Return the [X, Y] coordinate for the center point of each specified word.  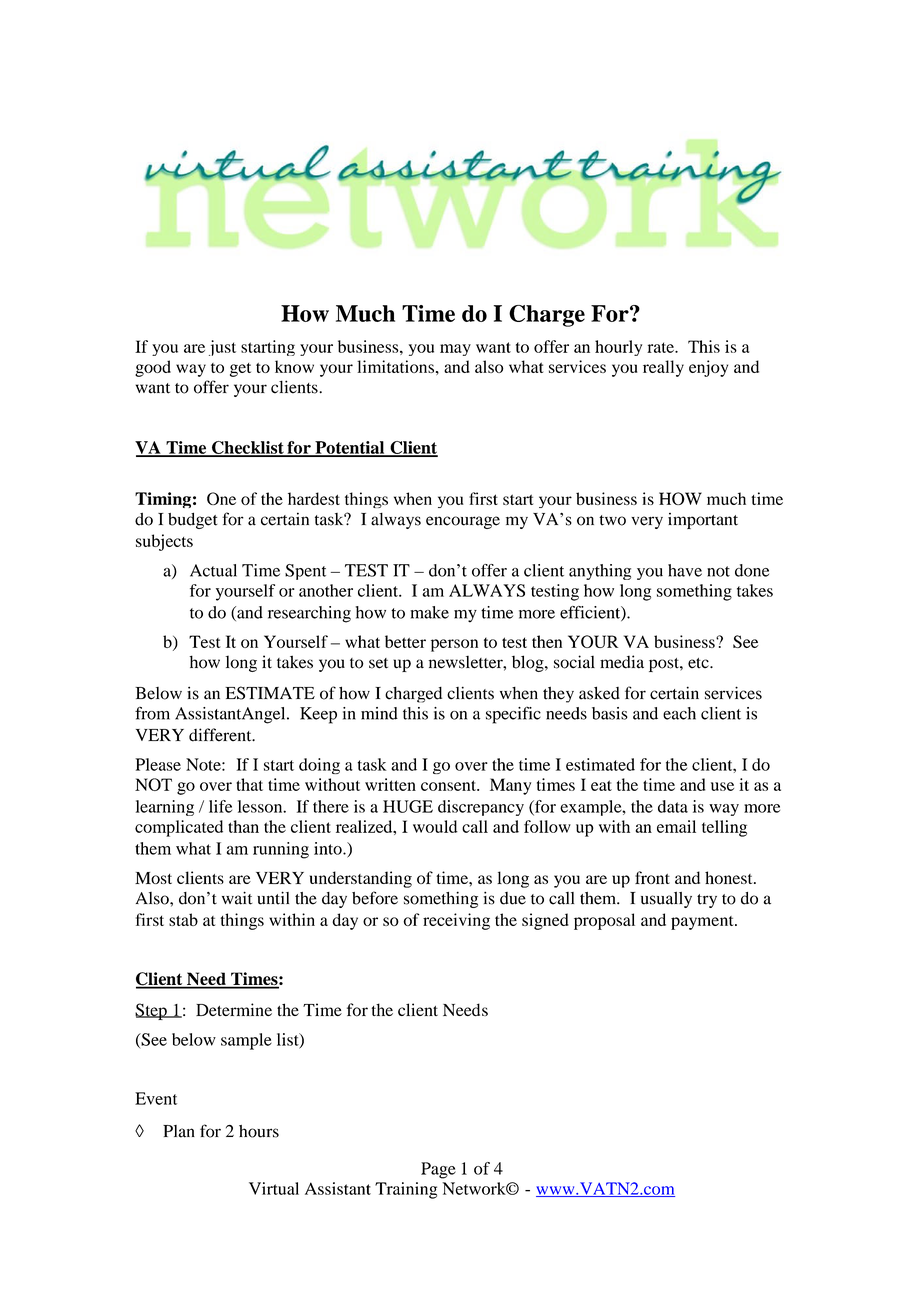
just [222, 348]
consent [449, 785]
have [685, 570]
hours [259, 1131]
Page [438, 1170]
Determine [234, 1009]
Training [406, 1190]
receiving [456, 921]
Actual [213, 570]
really [663, 368]
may [455, 350]
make [429, 612]
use [722, 786]
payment [703, 923]
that [249, 784]
